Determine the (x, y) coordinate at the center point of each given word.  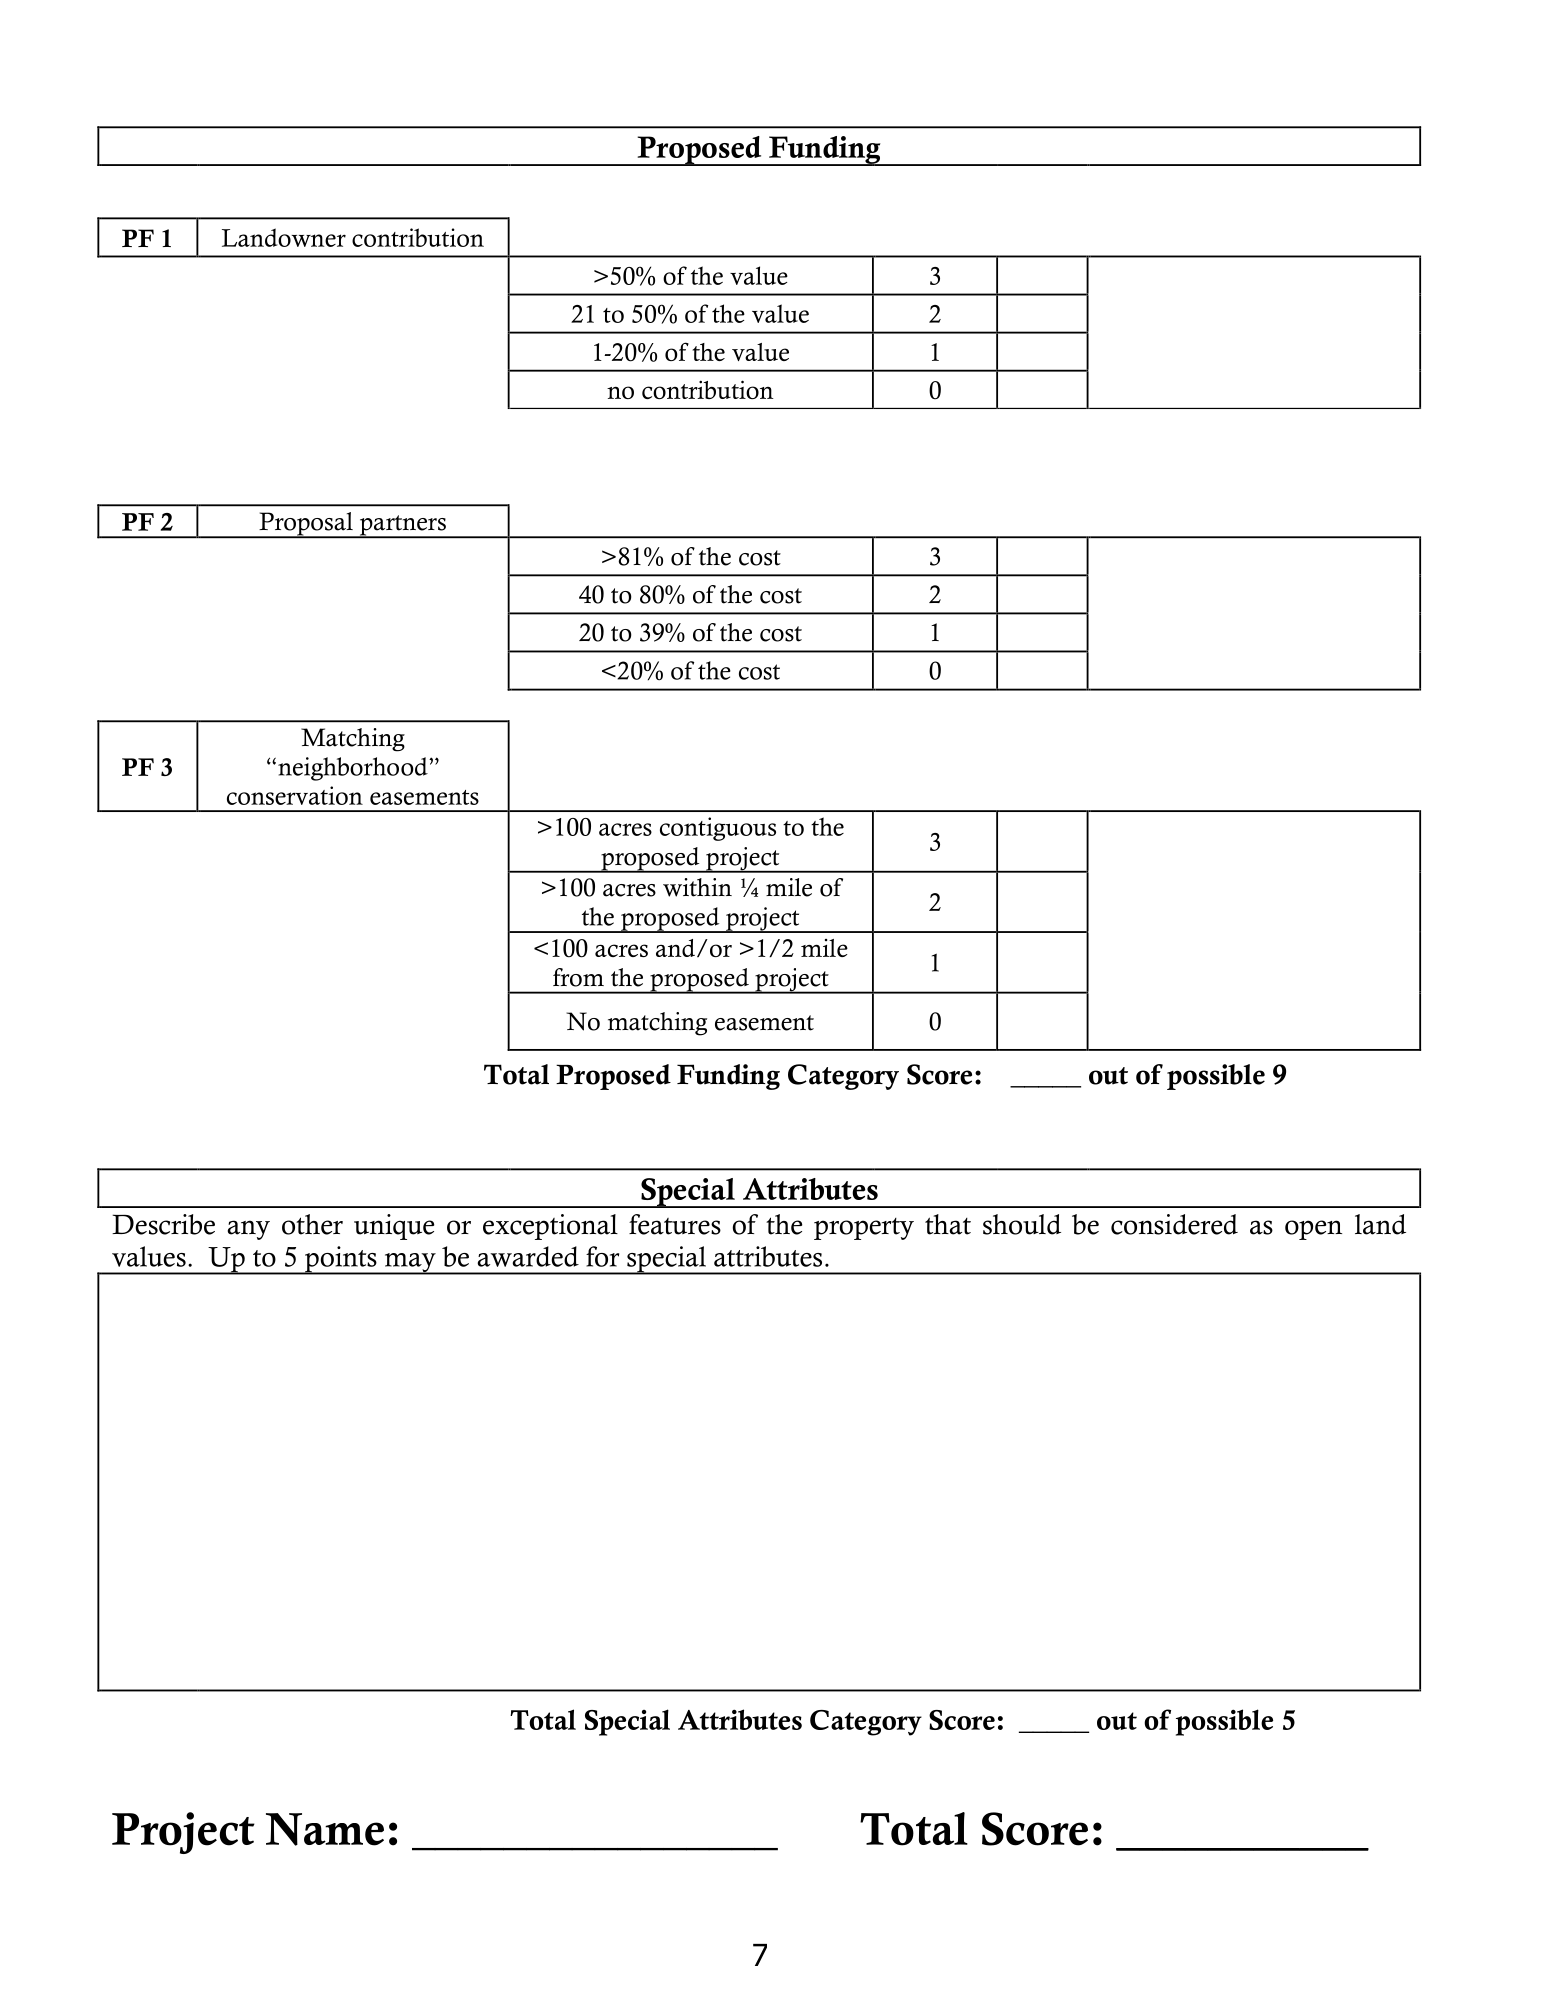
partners (402, 526)
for (602, 1256)
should (1022, 1224)
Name (325, 1829)
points (340, 1260)
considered (1174, 1224)
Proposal (306, 525)
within (697, 887)
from (578, 977)
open (1313, 1230)
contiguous (718, 829)
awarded (528, 1256)
